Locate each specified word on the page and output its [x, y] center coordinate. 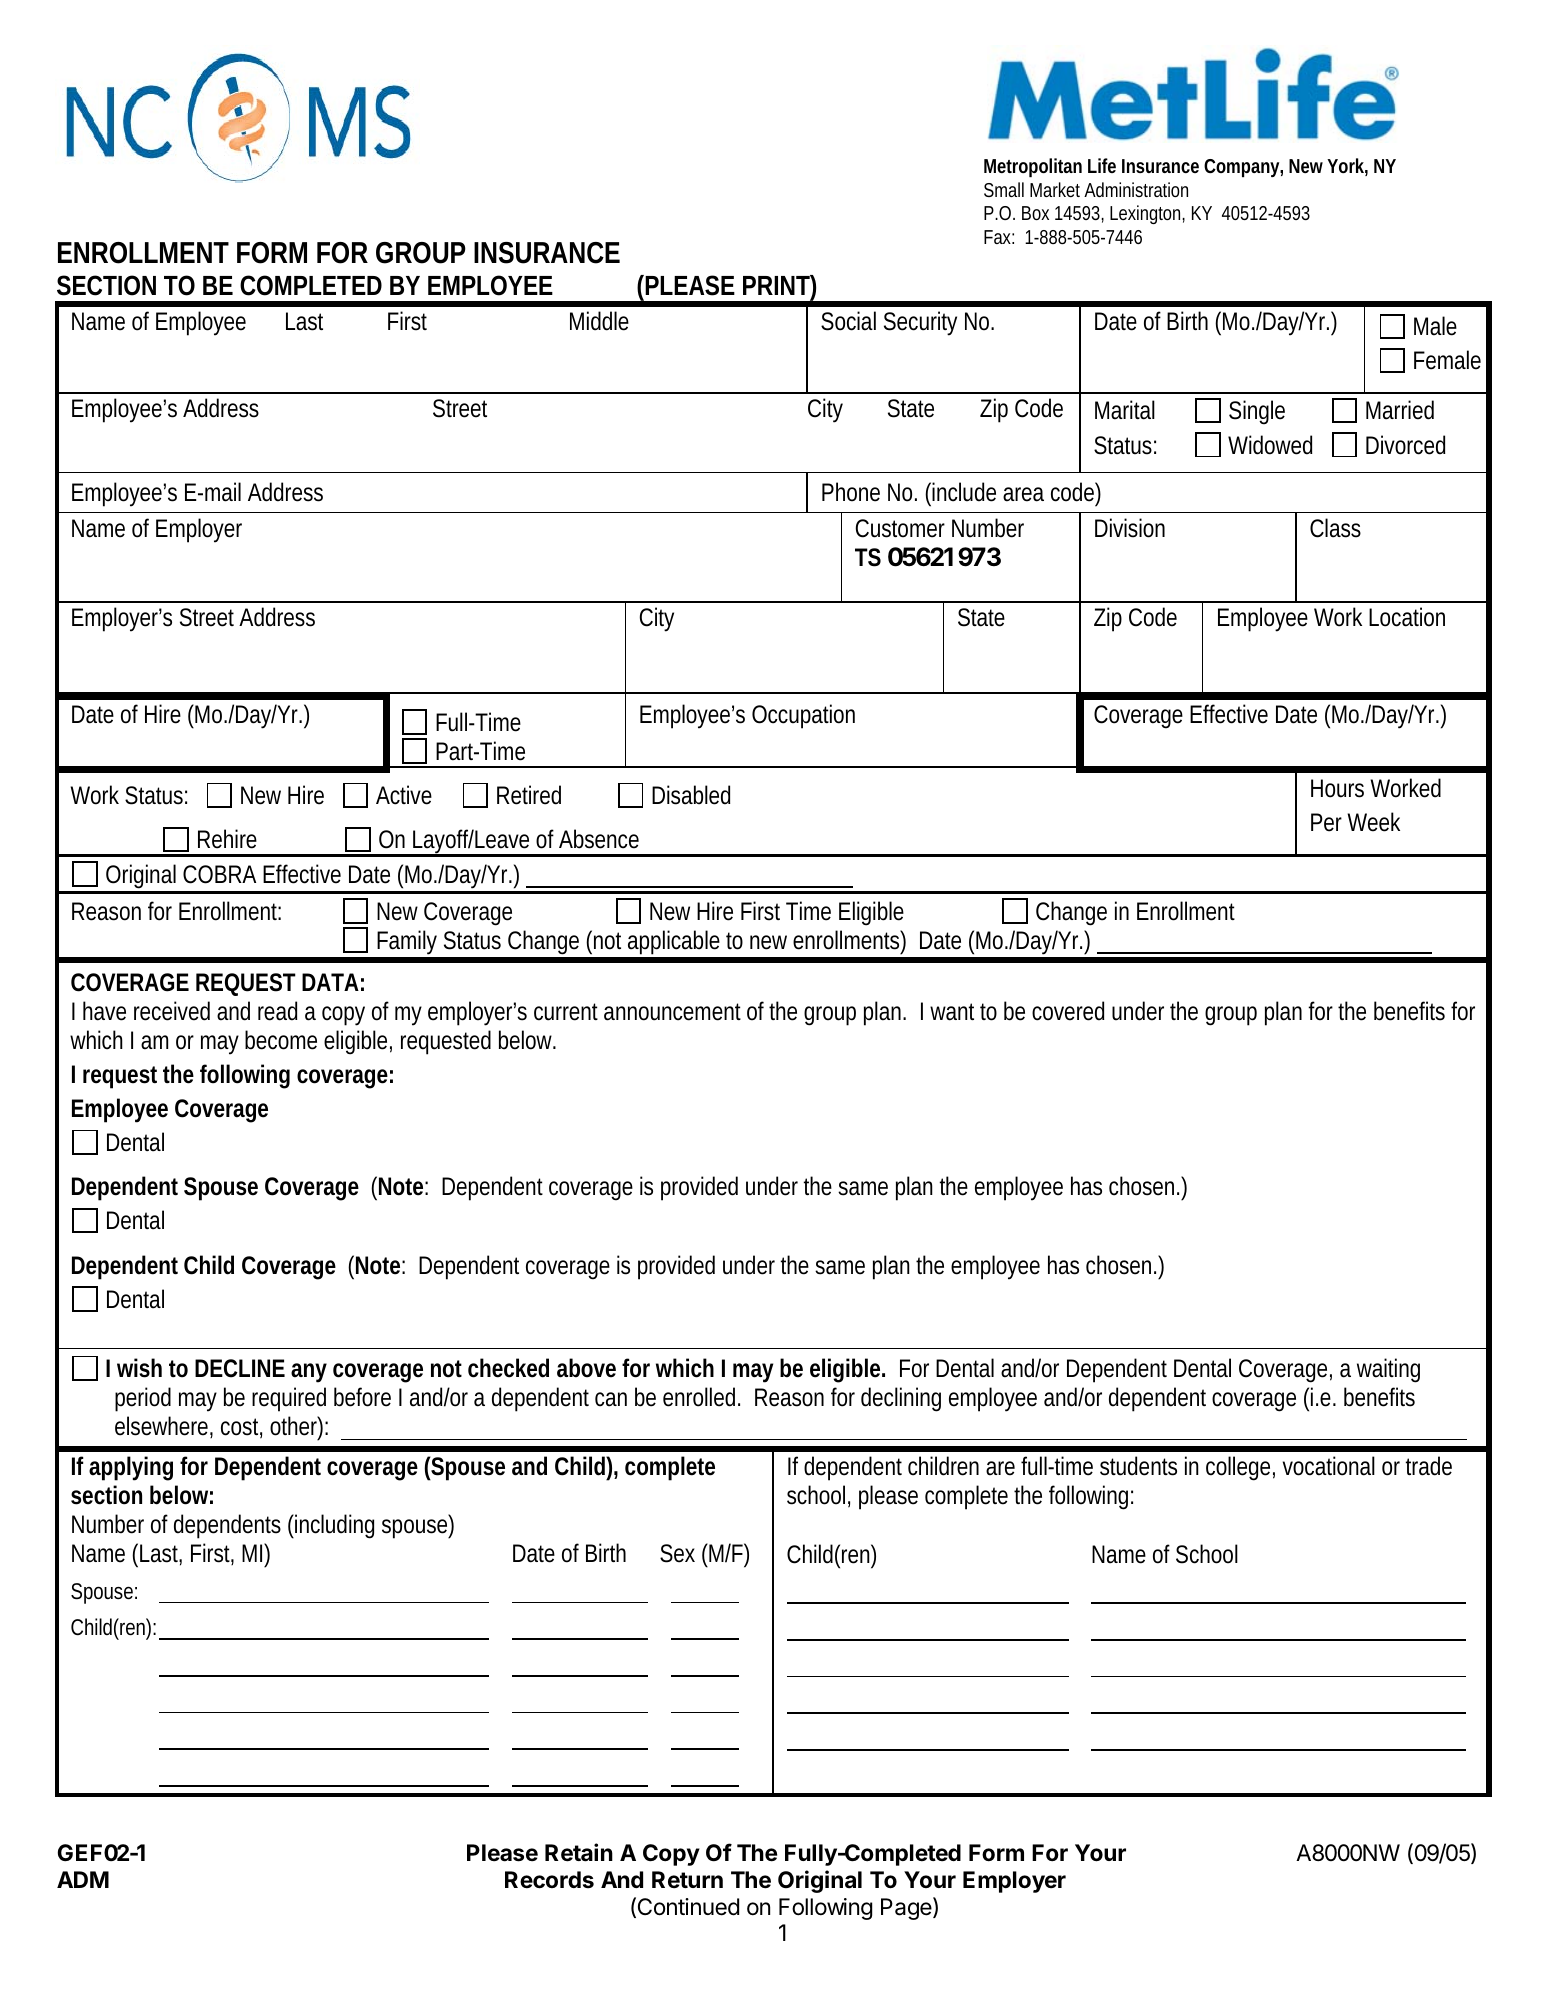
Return [687, 1880]
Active [404, 795]
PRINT [777, 285]
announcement [672, 1012]
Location [1407, 617]
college [1238, 1468]
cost [241, 1428]
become [281, 1040]
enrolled [699, 1397]
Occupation [803, 716]
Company [1242, 168]
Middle [599, 321]
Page [907, 1908]
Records [549, 1880]
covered [1068, 1011]
